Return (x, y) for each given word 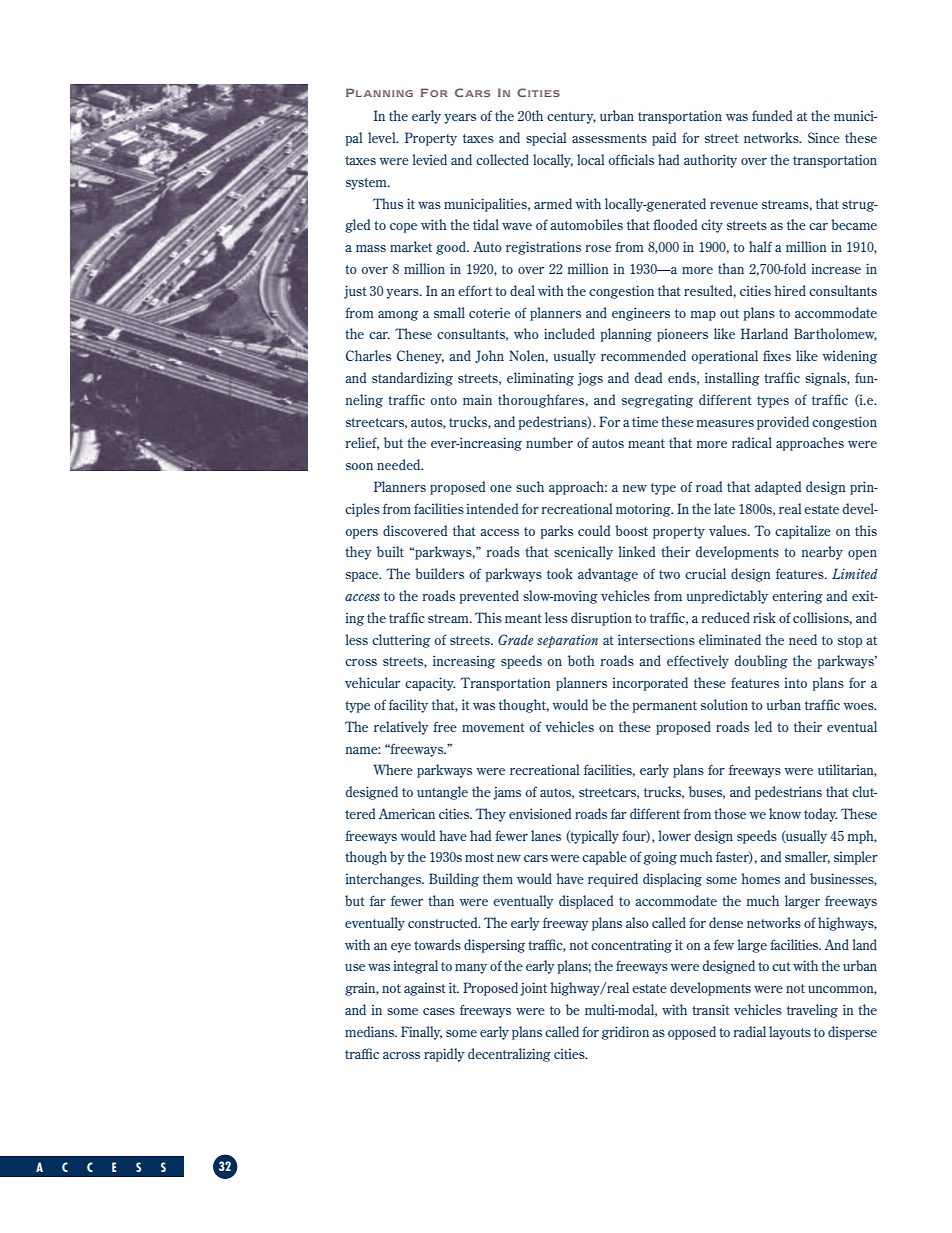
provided (783, 423)
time (645, 421)
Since (824, 137)
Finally (421, 1033)
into (796, 683)
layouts (790, 1033)
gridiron (625, 1033)
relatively (401, 728)
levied (429, 159)
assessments (609, 138)
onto (443, 400)
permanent (664, 707)
